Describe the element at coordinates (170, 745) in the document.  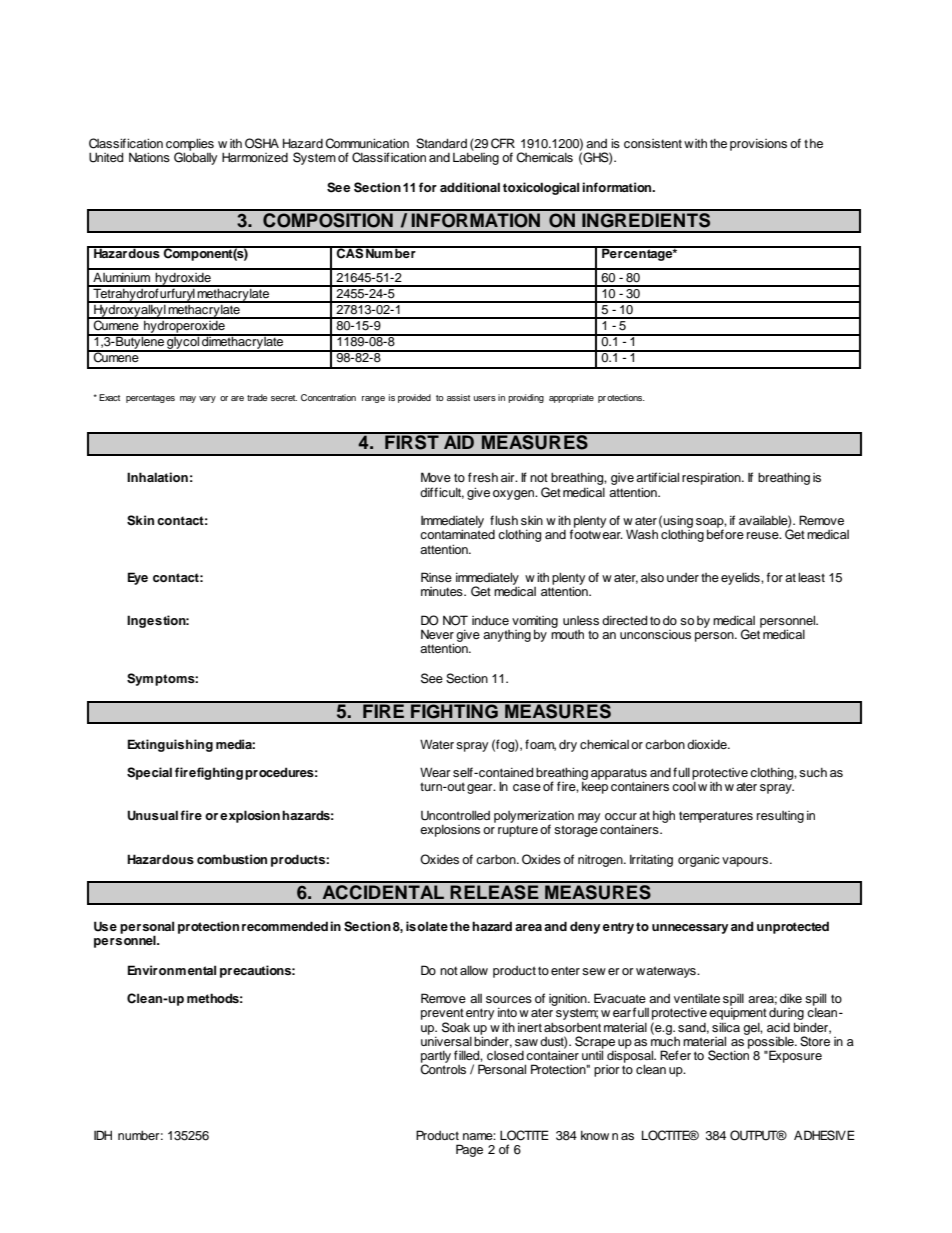
I see `Extinguishing` at that location.
